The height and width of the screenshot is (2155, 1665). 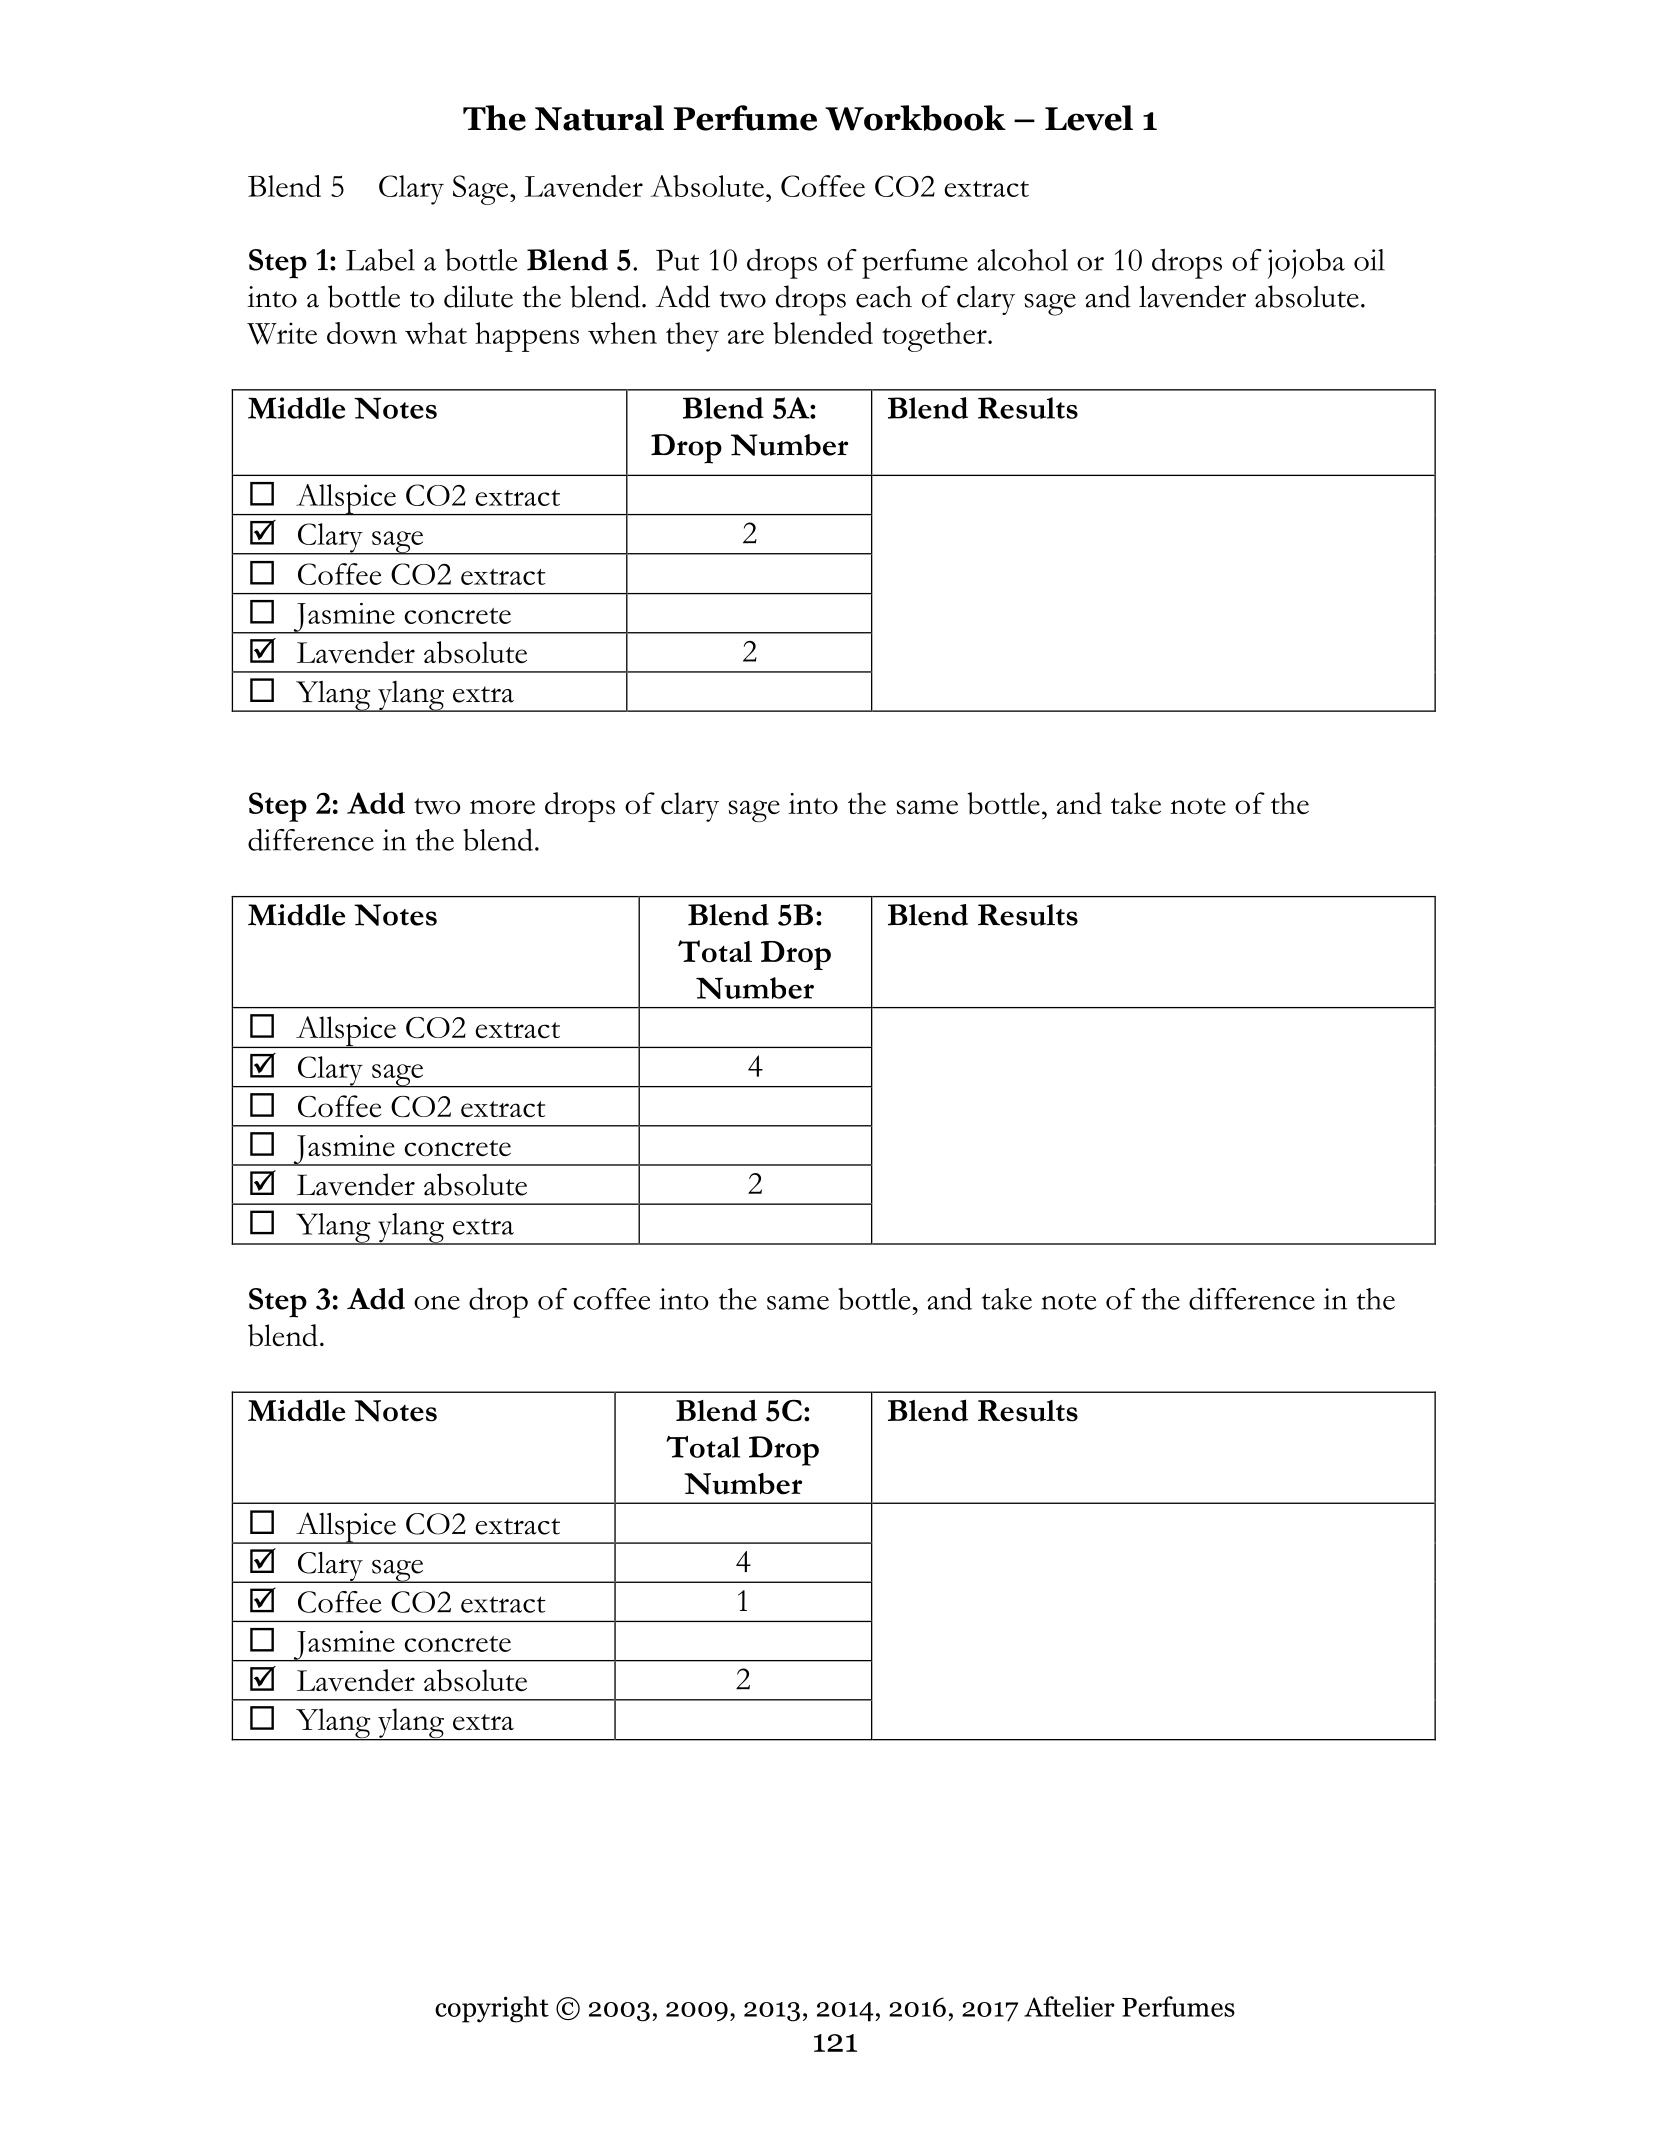 What do you see at coordinates (884, 297) in the screenshot?
I see `each` at bounding box center [884, 297].
